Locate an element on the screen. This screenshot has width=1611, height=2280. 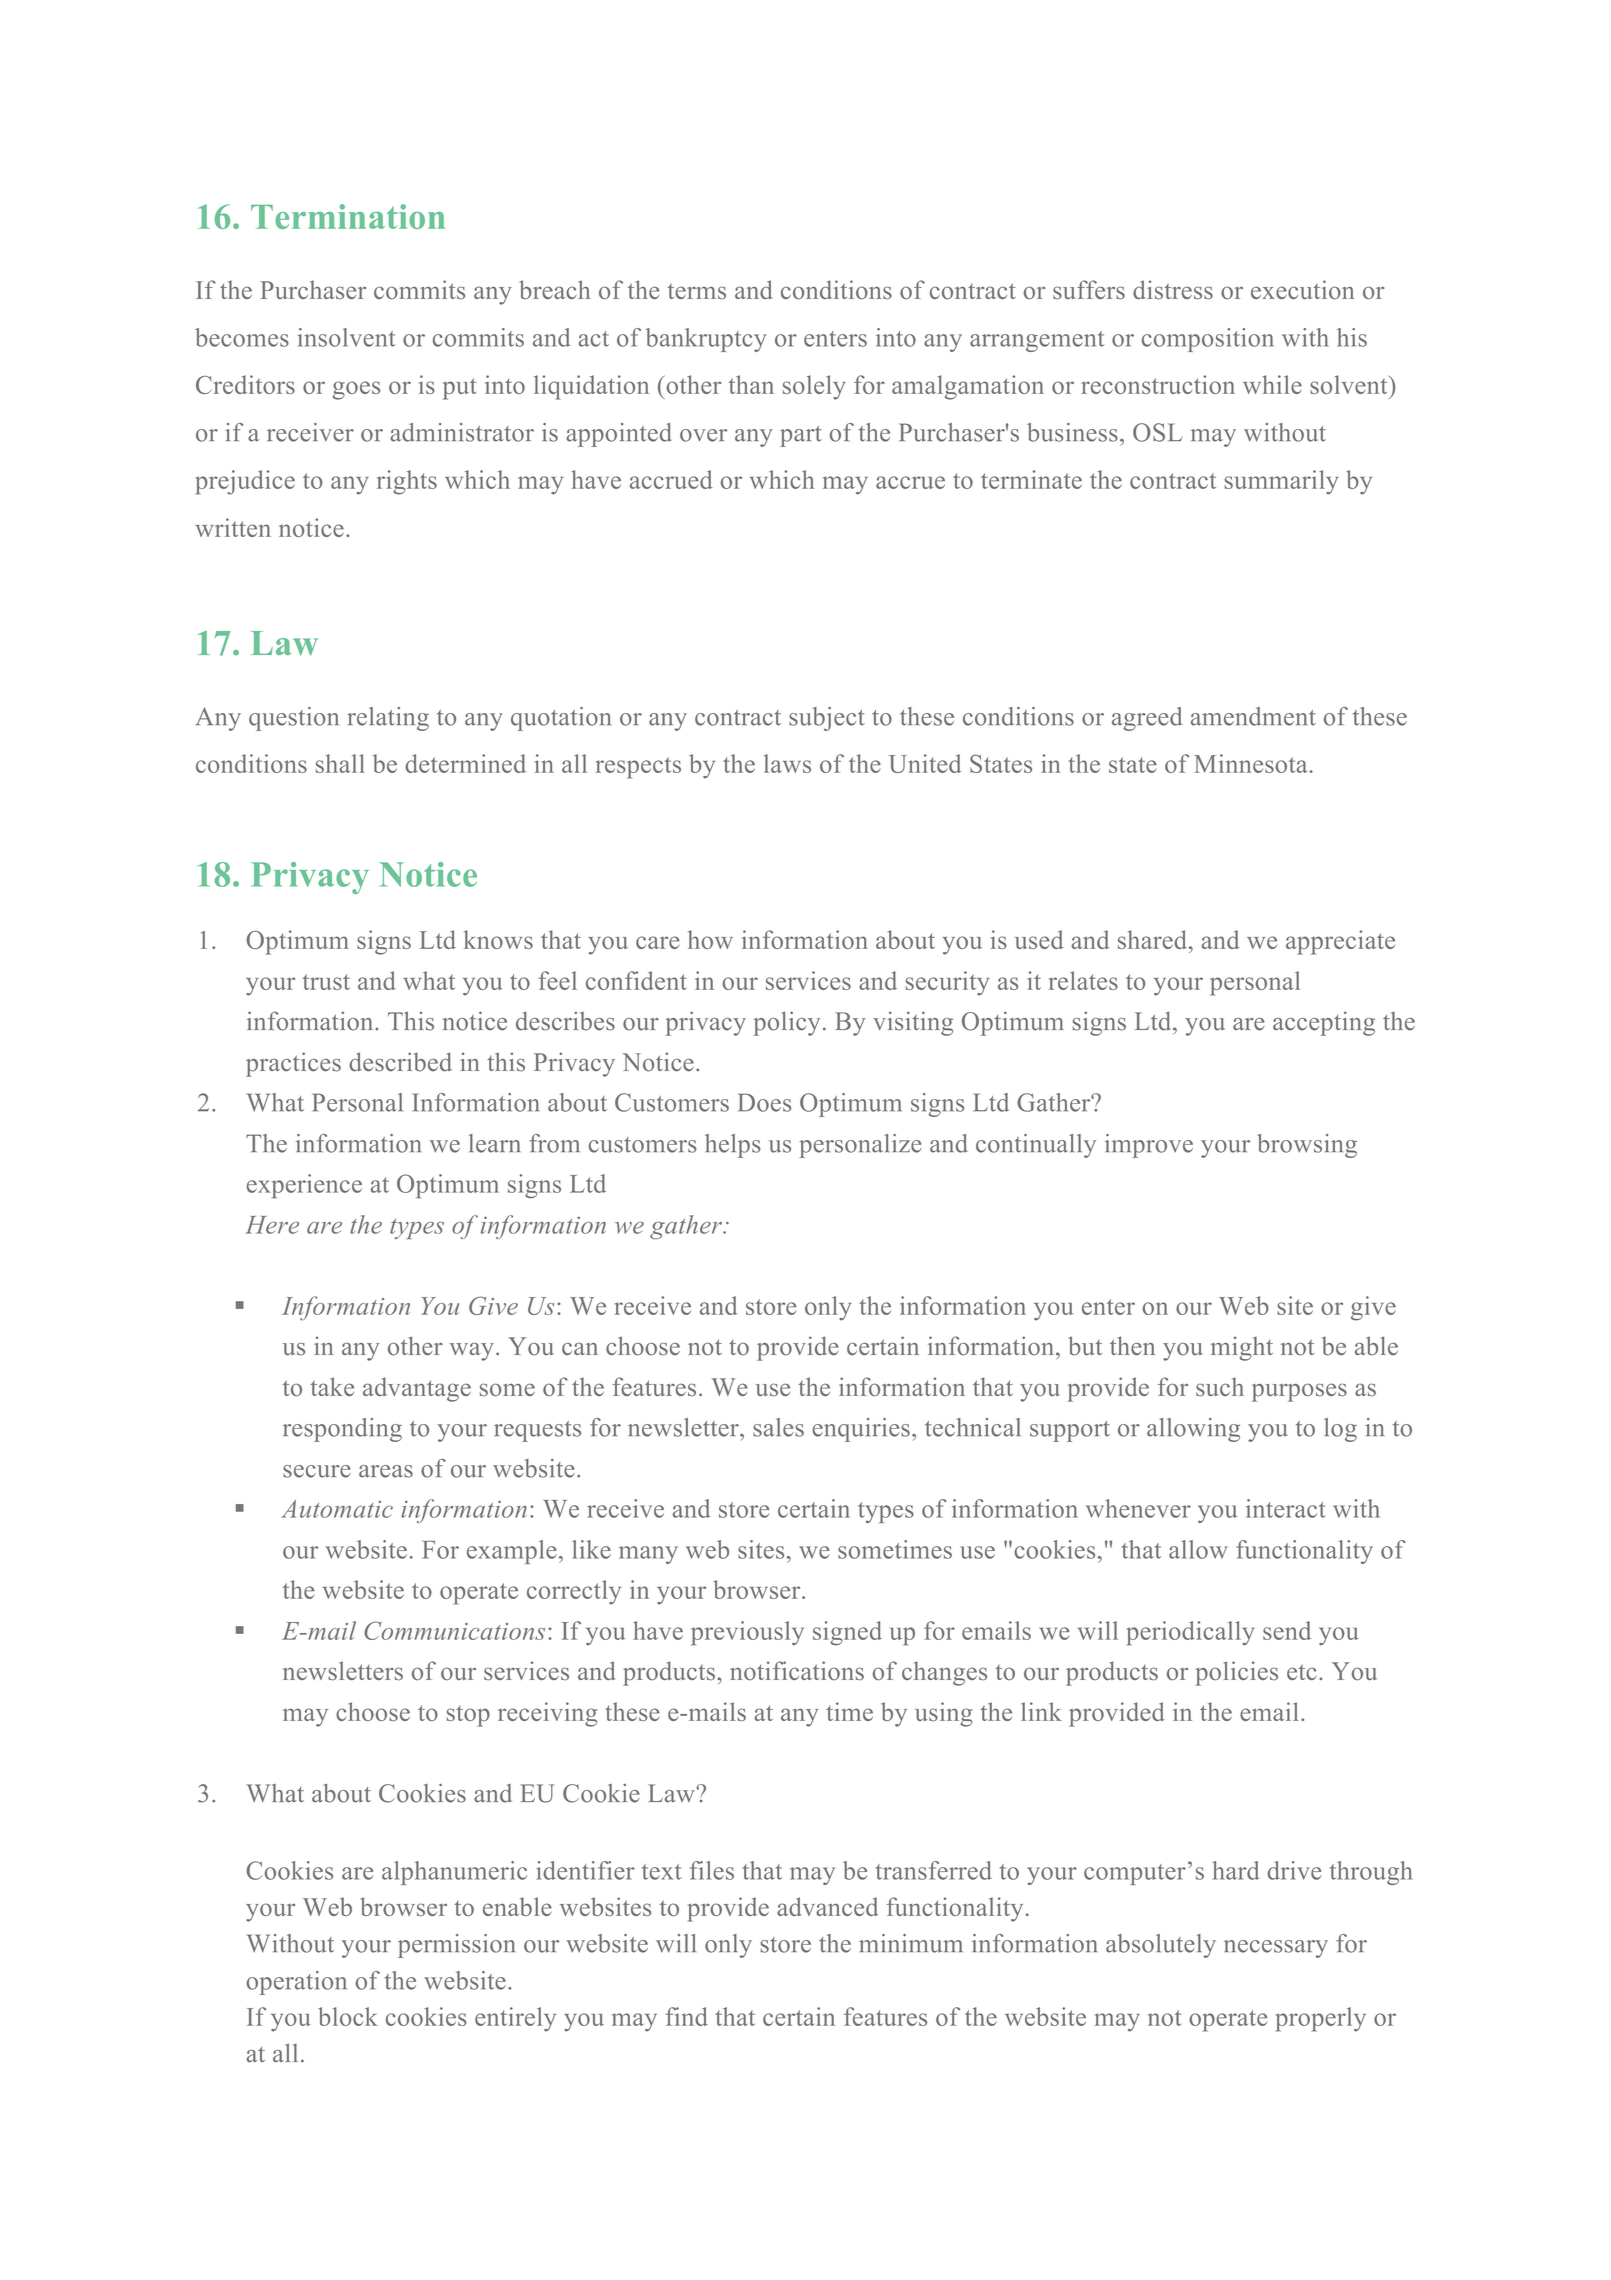
distress is located at coordinates (1173, 290).
